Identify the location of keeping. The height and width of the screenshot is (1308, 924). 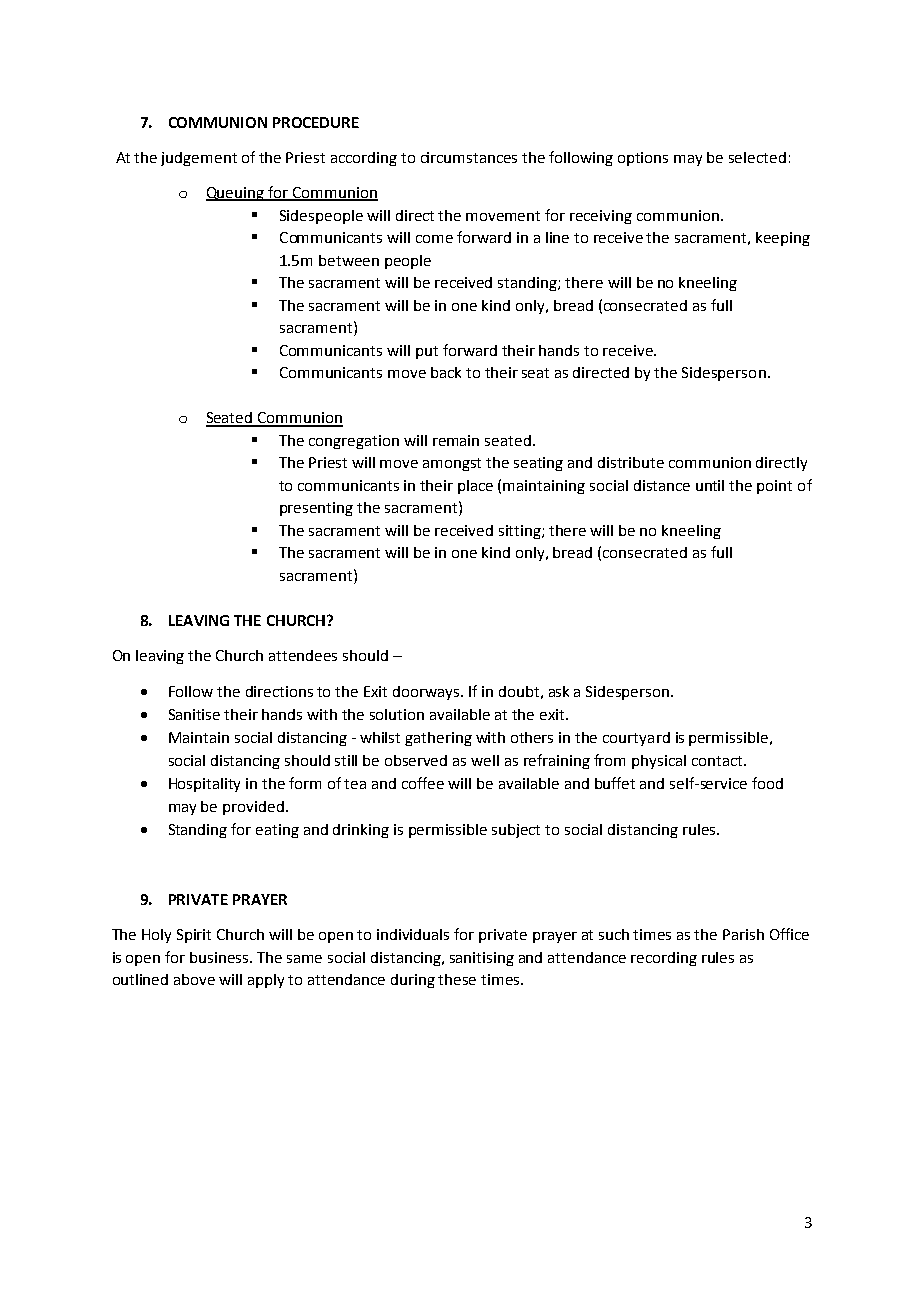
(783, 239).
